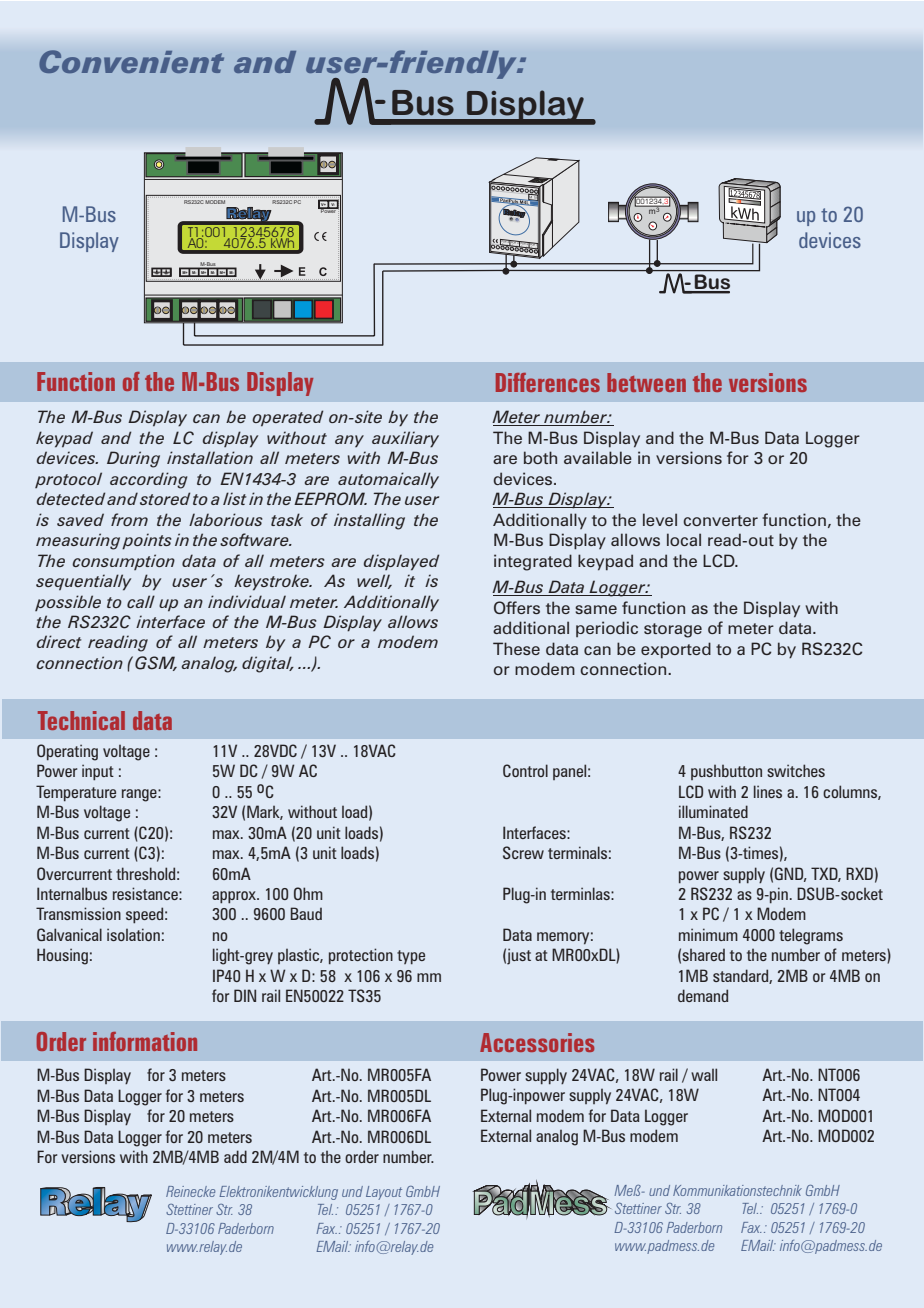  What do you see at coordinates (525, 770) in the page?
I see `Control` at bounding box center [525, 770].
